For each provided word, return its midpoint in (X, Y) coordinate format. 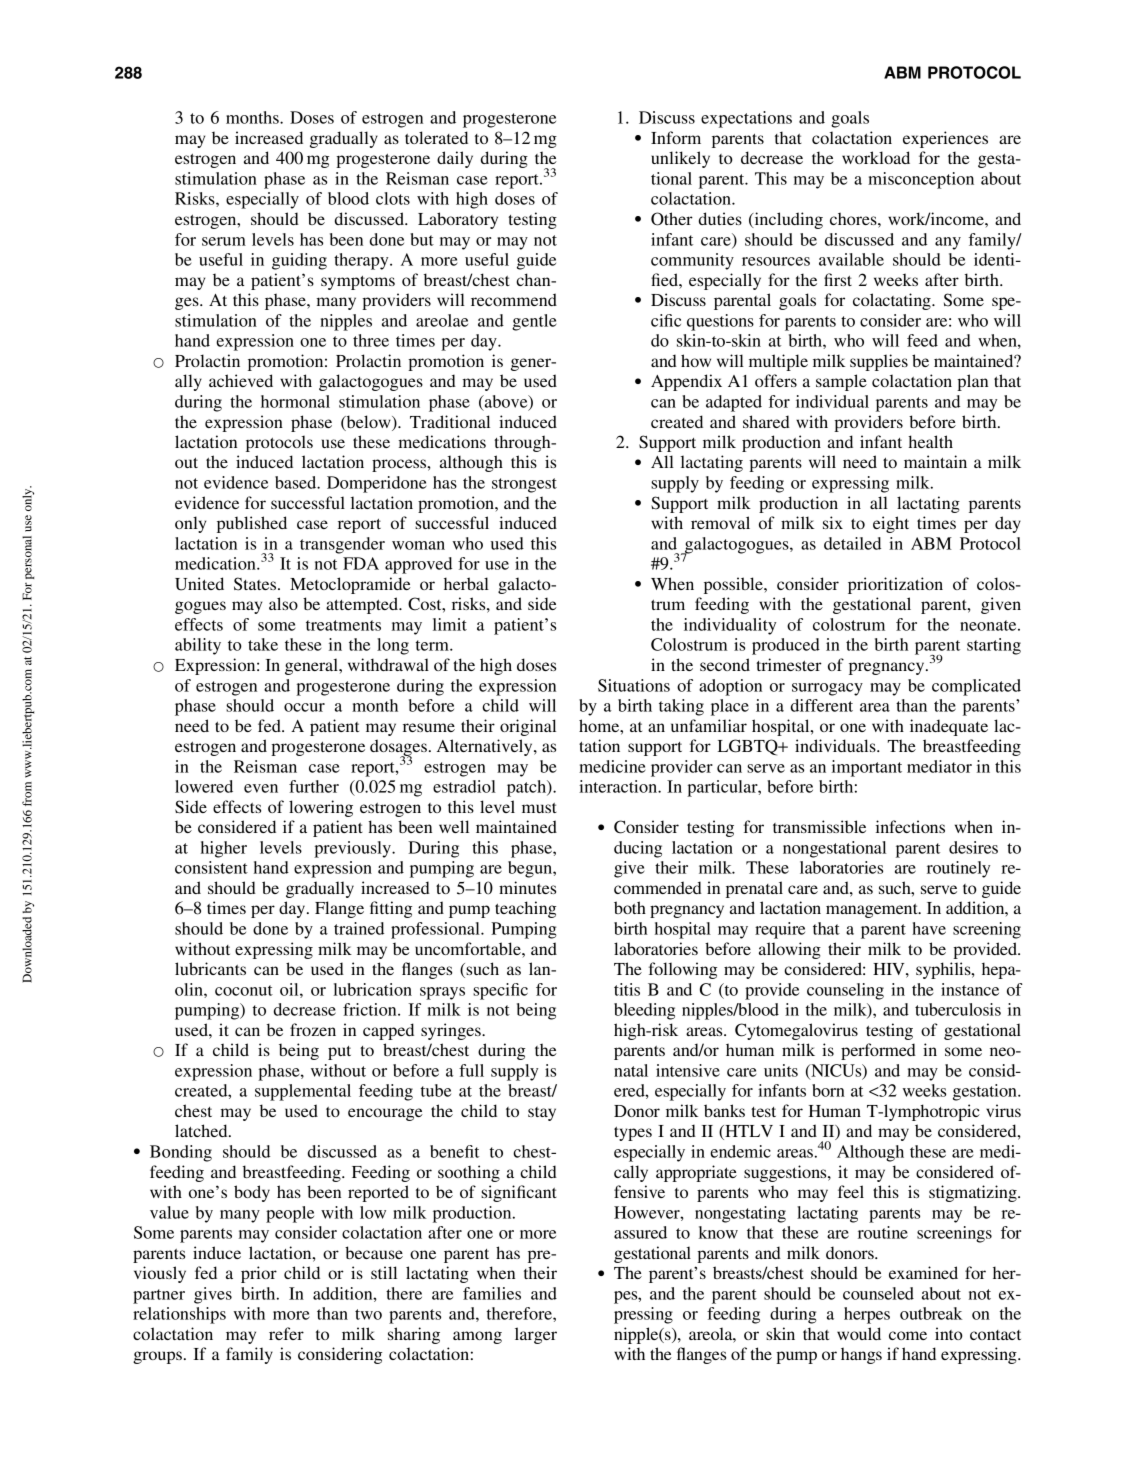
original (528, 727)
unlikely (680, 159)
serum (224, 241)
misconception (921, 180)
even (261, 788)
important (867, 768)
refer (286, 1333)
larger (536, 1335)
